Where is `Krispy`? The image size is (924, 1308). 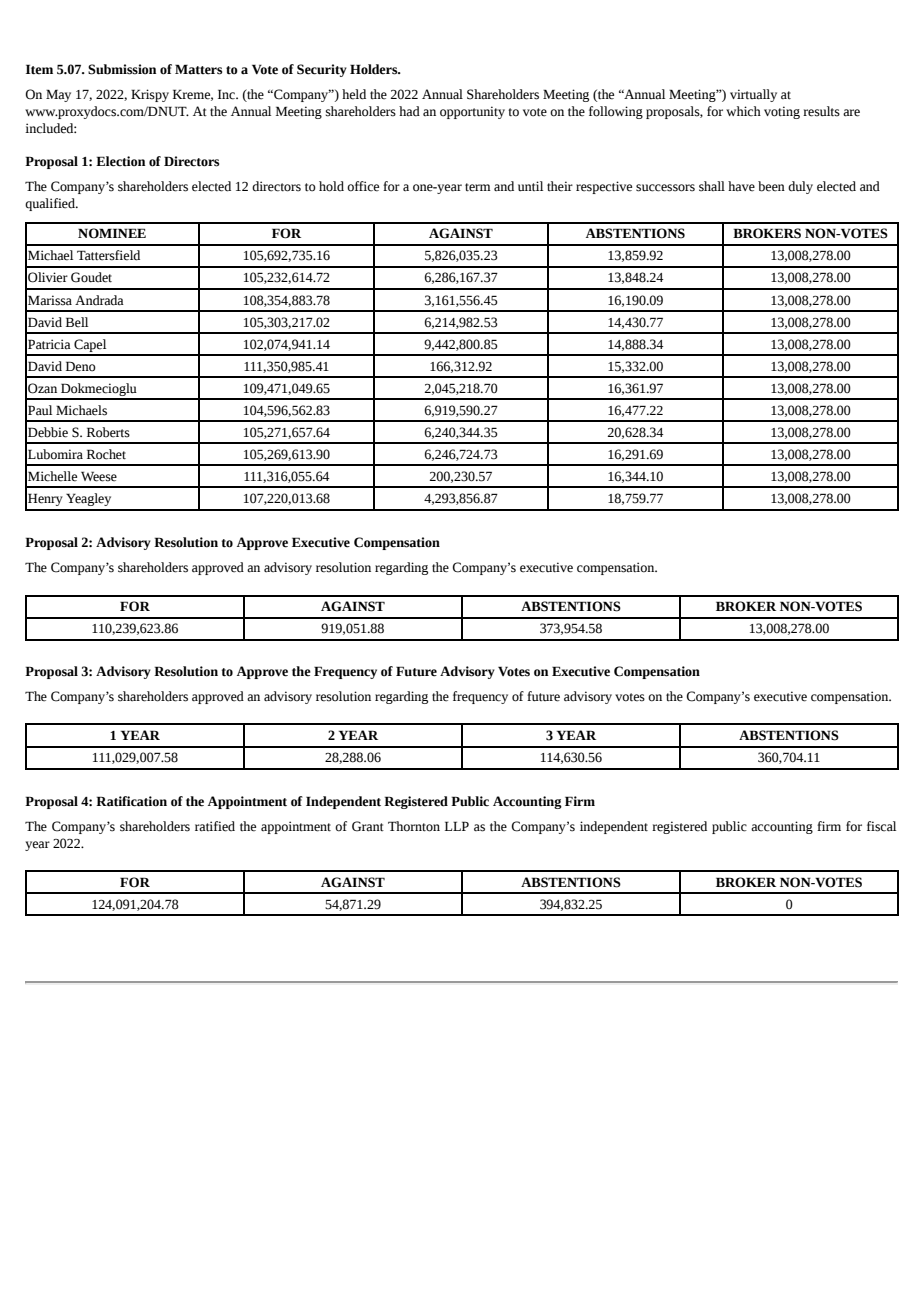 Krispy is located at coordinates (150, 95).
